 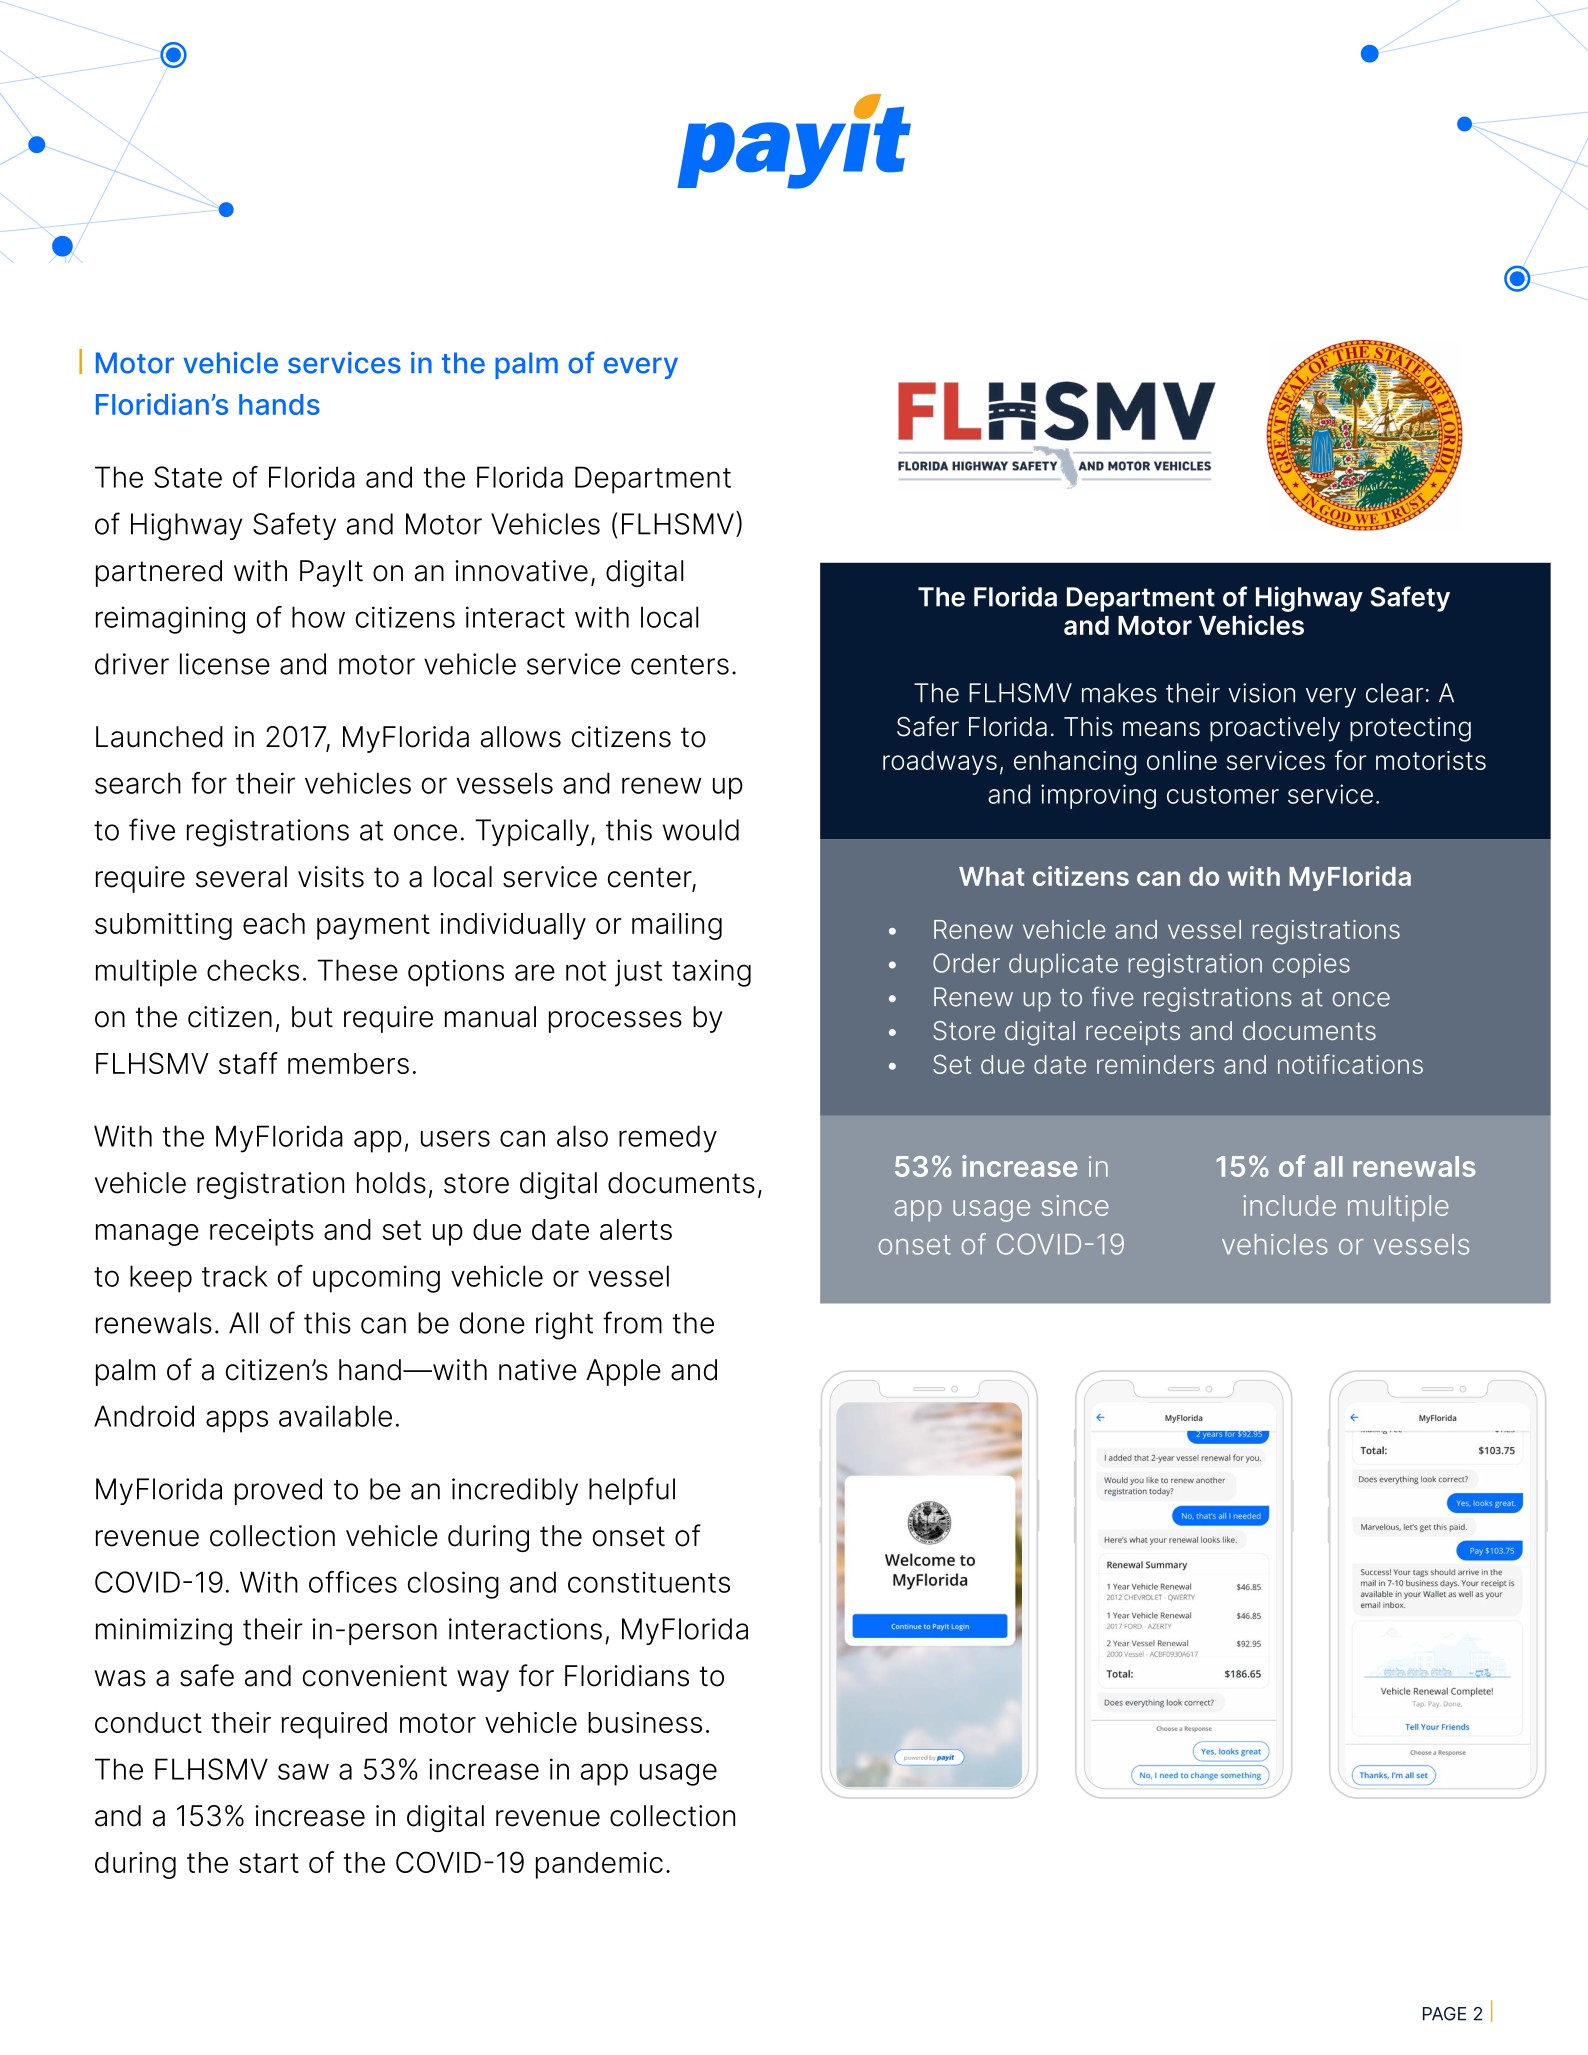 What do you see at coordinates (188, 477) in the screenshot?
I see `State` at bounding box center [188, 477].
